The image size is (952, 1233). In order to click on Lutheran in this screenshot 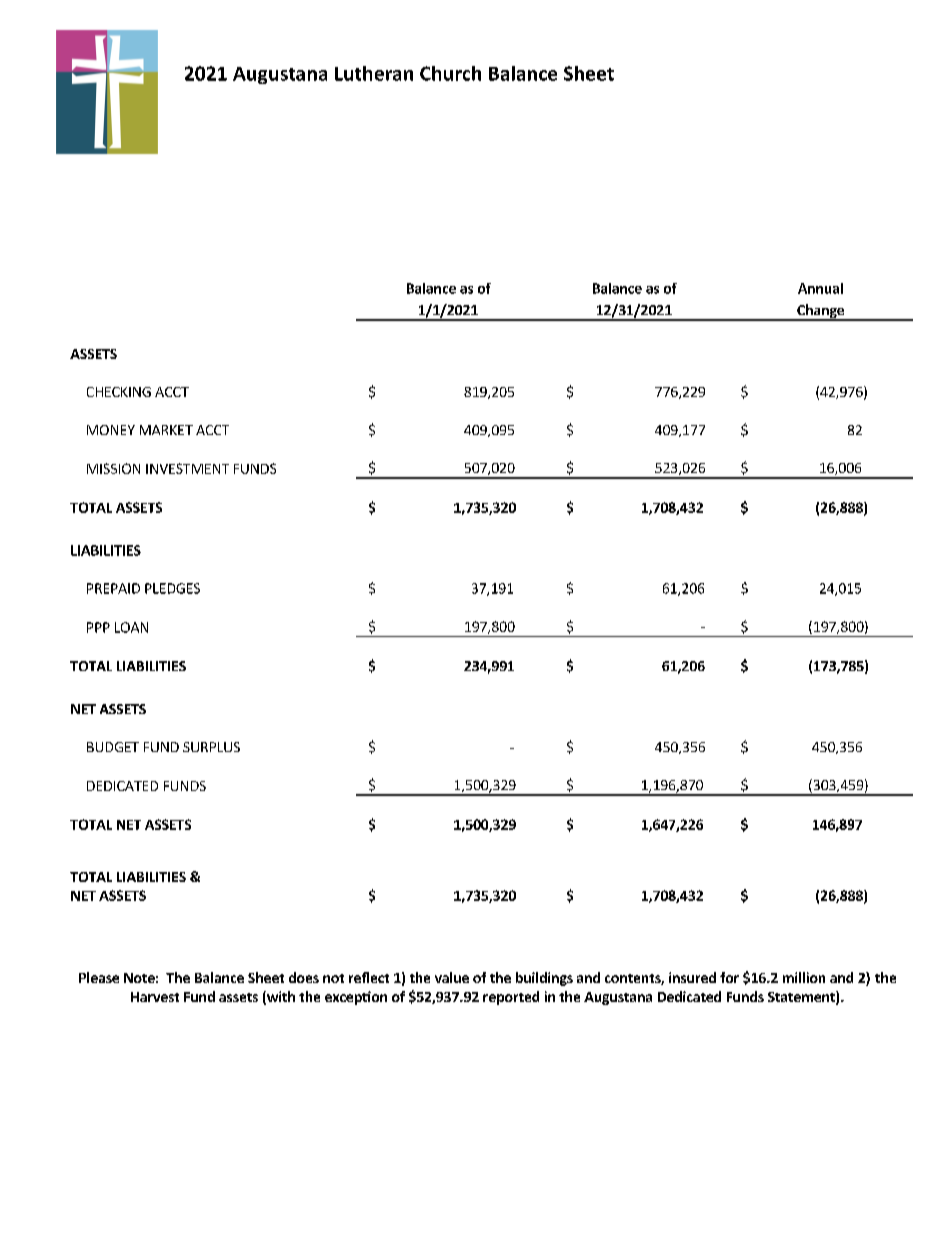, I will do `click(374, 73)`.
